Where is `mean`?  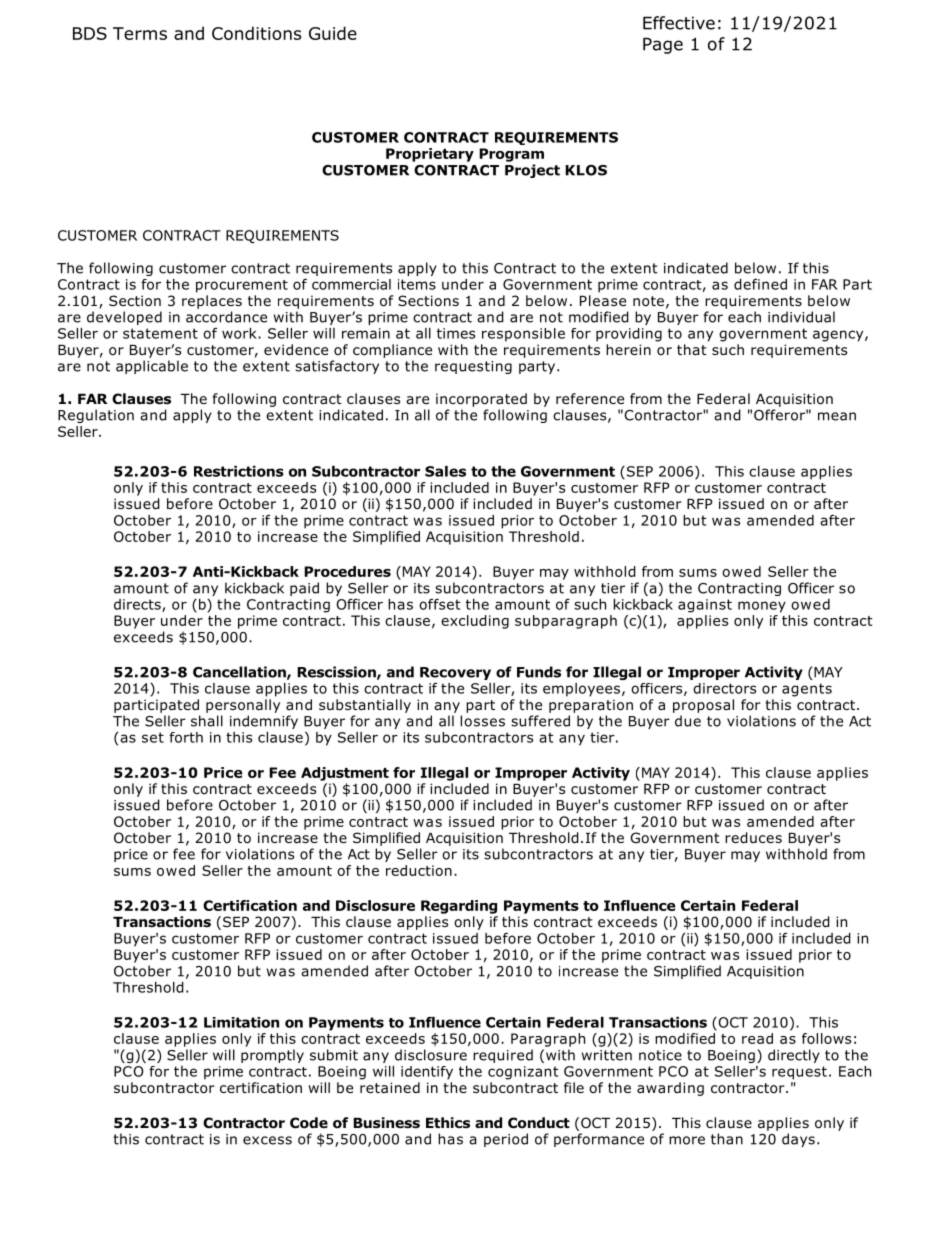
mean is located at coordinates (837, 416).
